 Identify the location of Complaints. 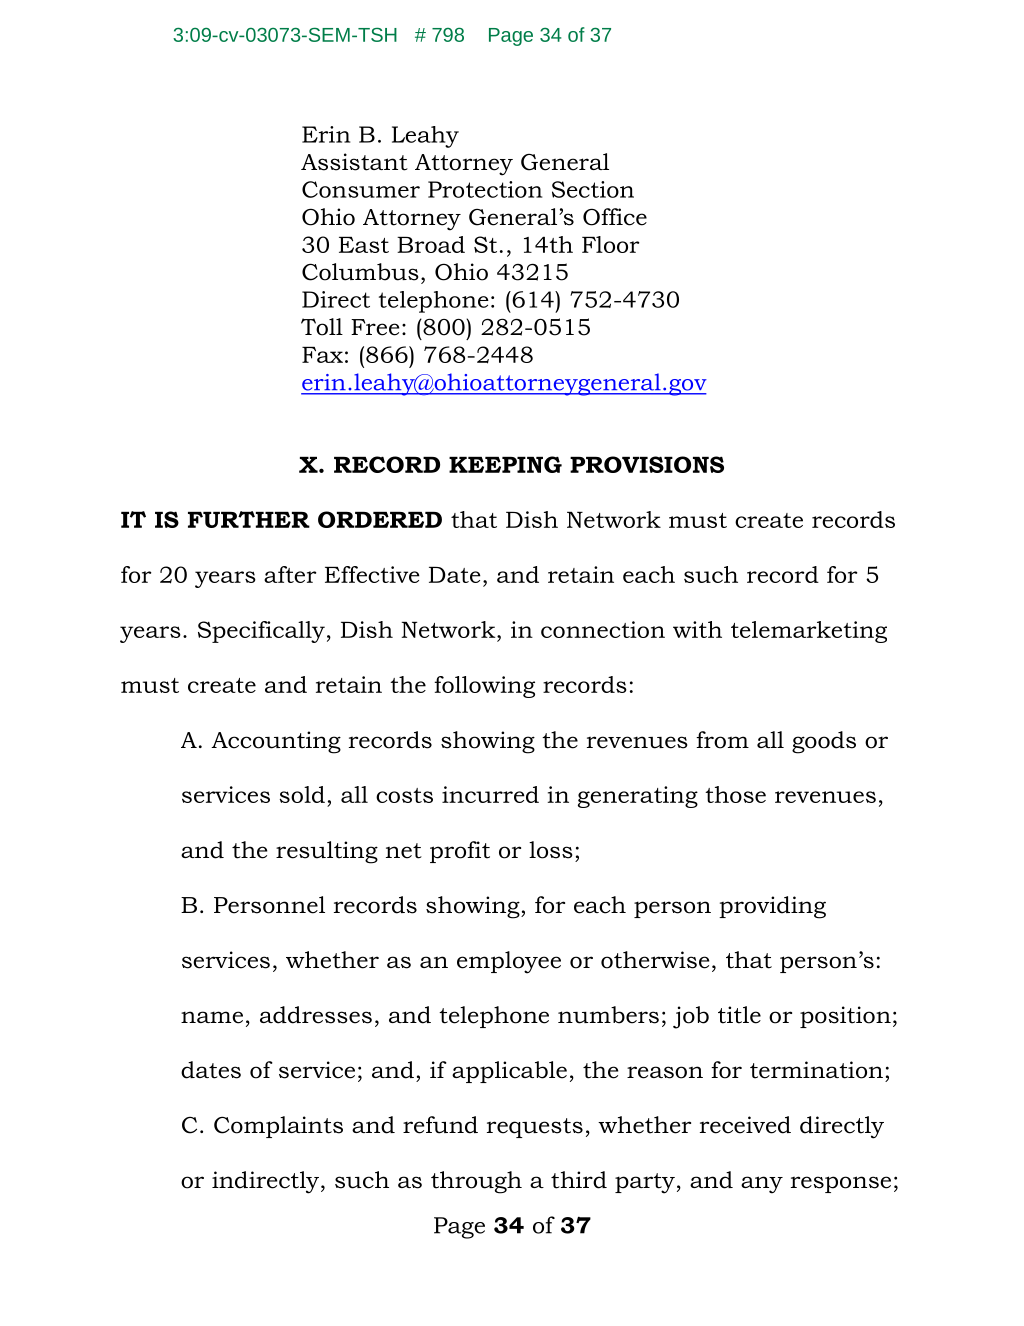
(278, 1127).
